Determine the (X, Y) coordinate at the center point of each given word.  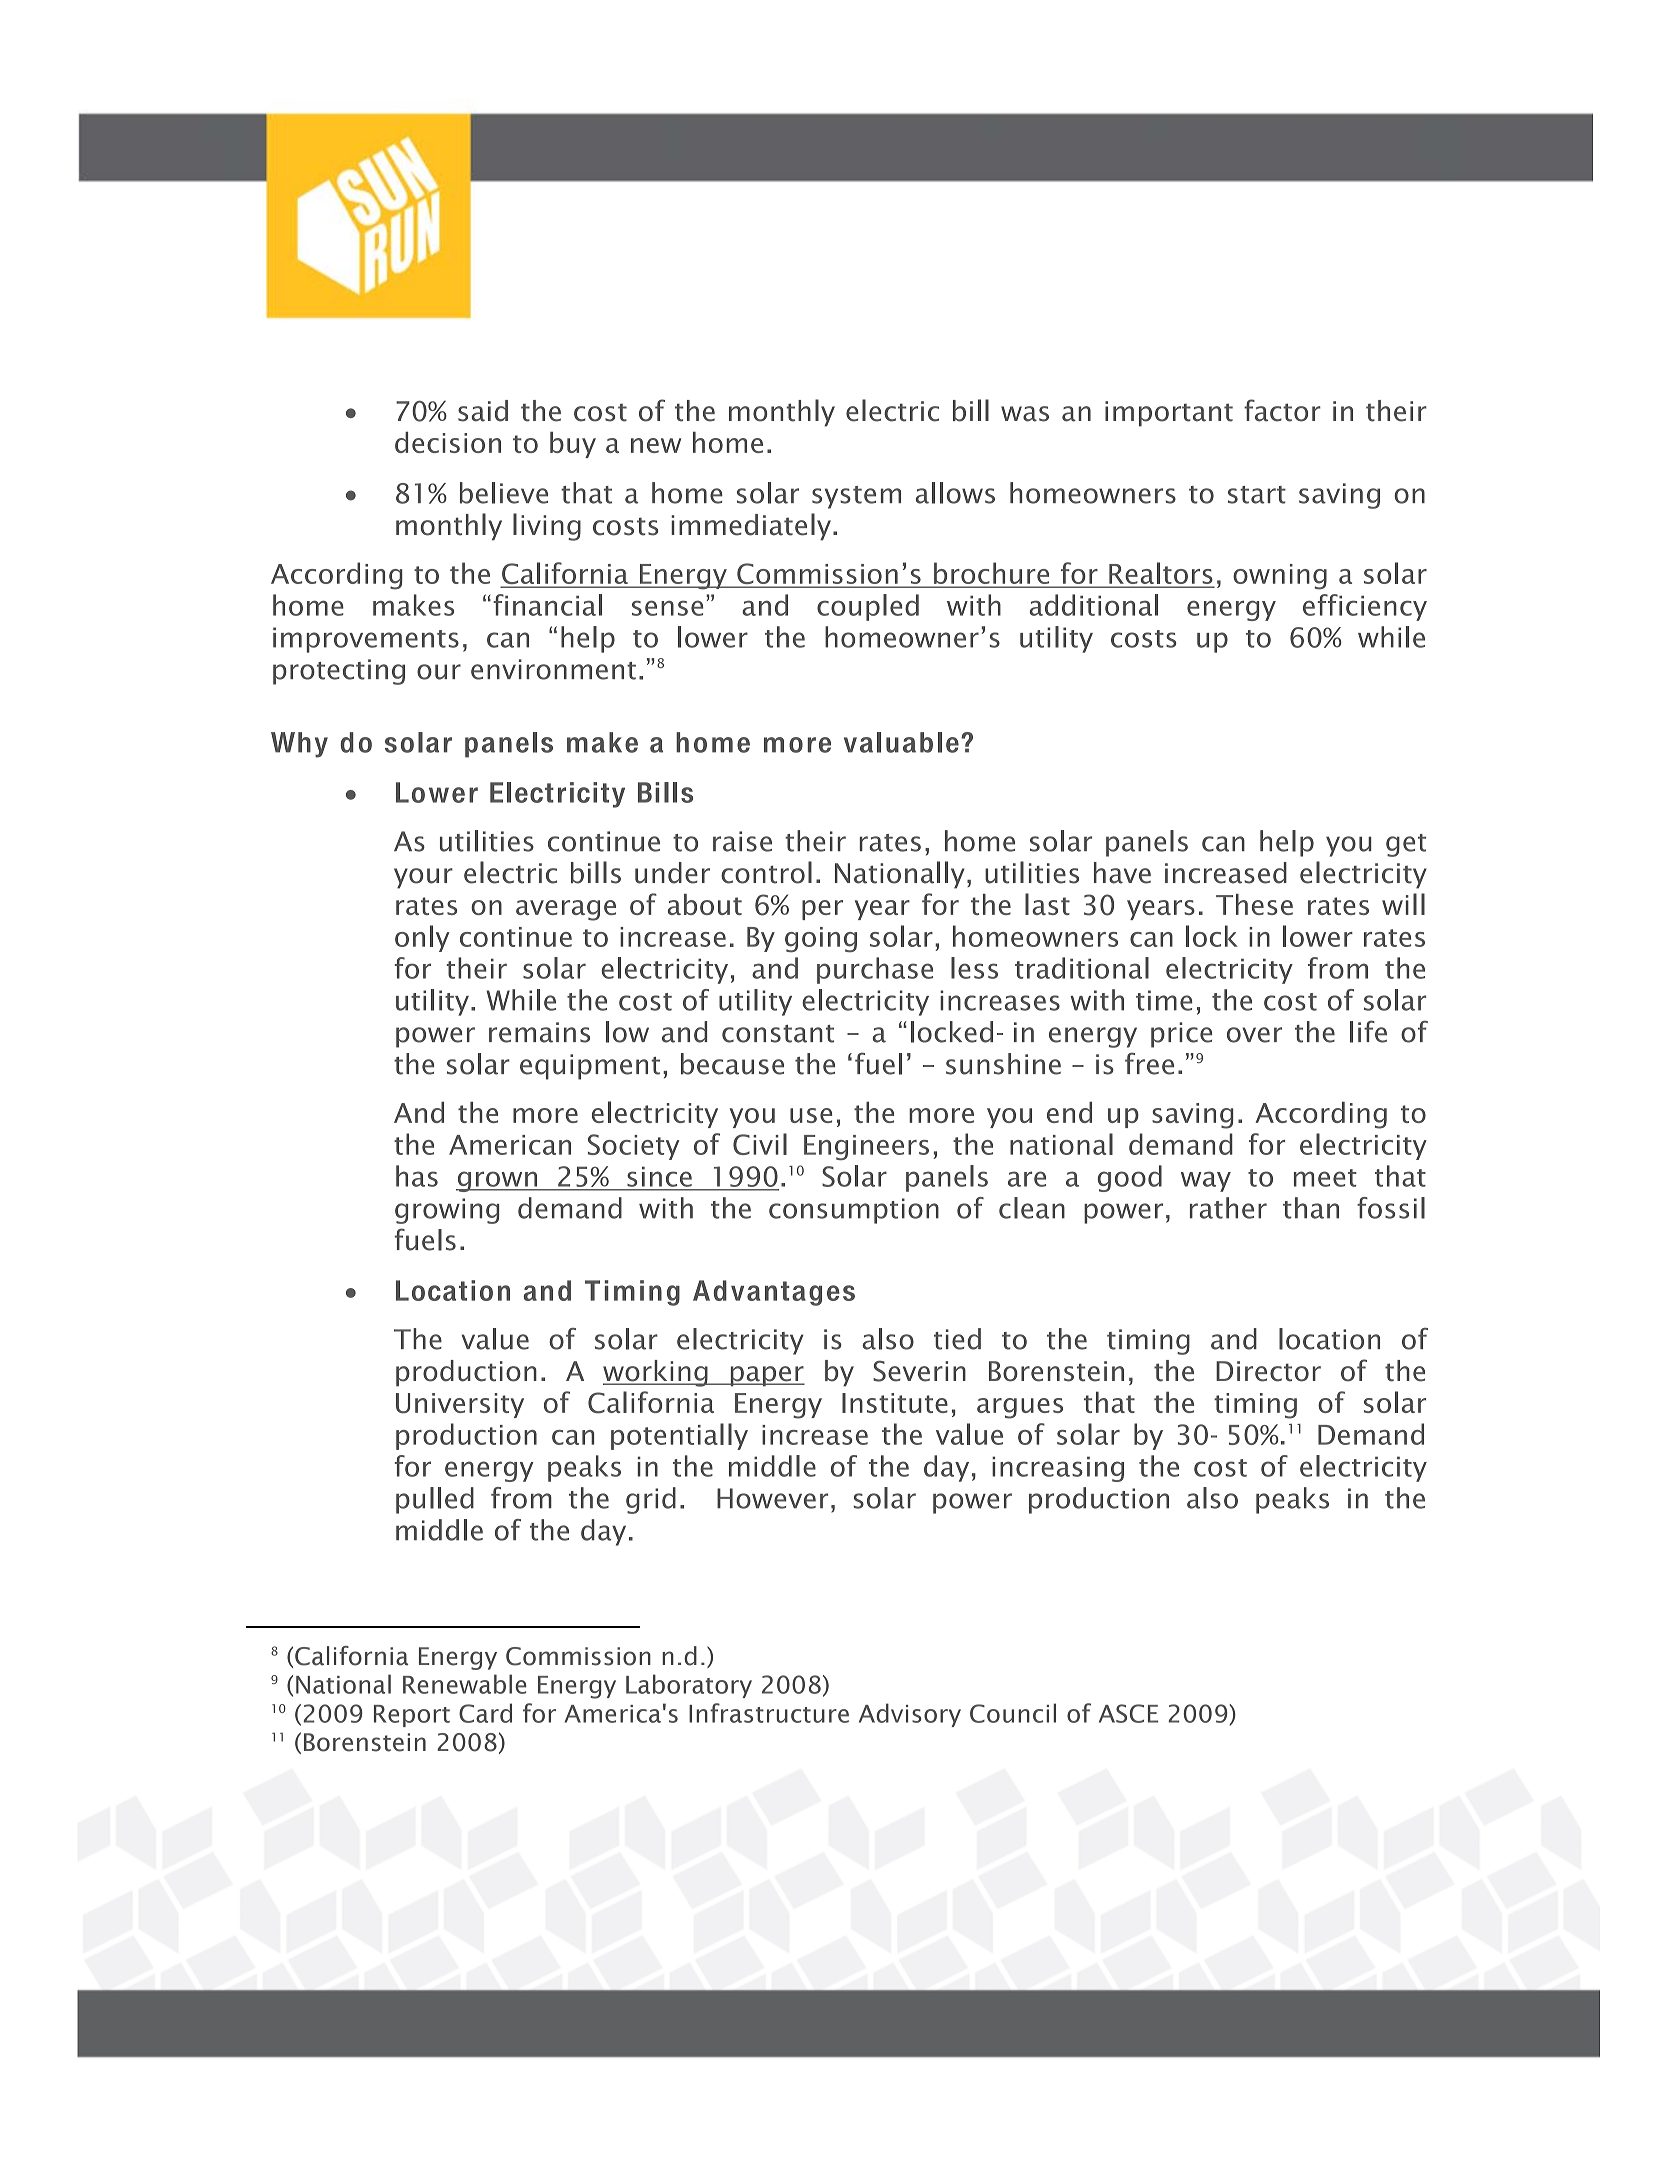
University (460, 1405)
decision (448, 442)
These (1254, 904)
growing (447, 1211)
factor (1282, 410)
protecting (339, 672)
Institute (895, 1403)
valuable (901, 742)
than (1311, 1208)
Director (1268, 1371)
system (856, 497)
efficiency (1365, 607)
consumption (854, 1211)
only (422, 938)
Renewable (465, 1684)
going (821, 940)
